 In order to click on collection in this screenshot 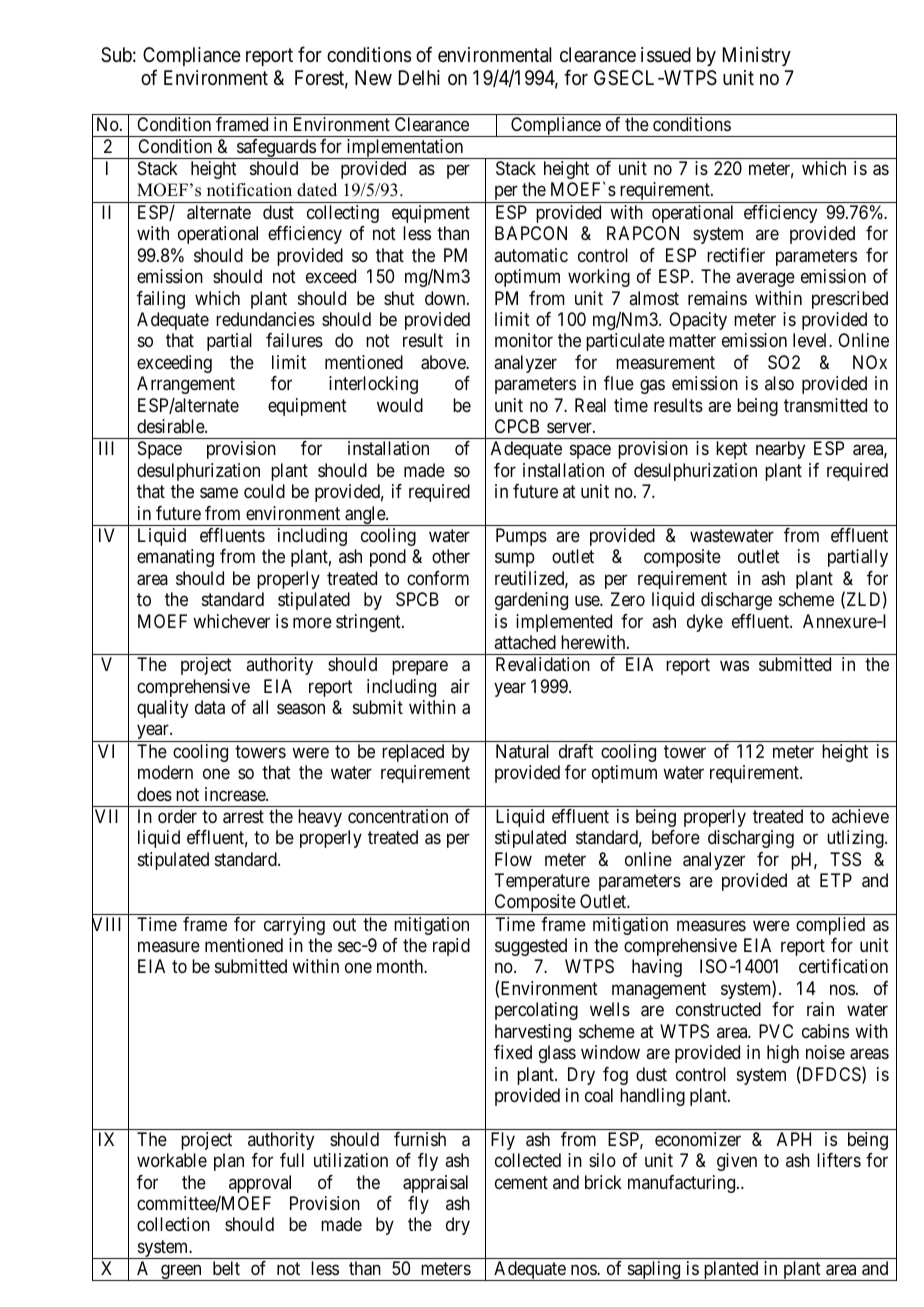, I will do `click(173, 1224)`.
